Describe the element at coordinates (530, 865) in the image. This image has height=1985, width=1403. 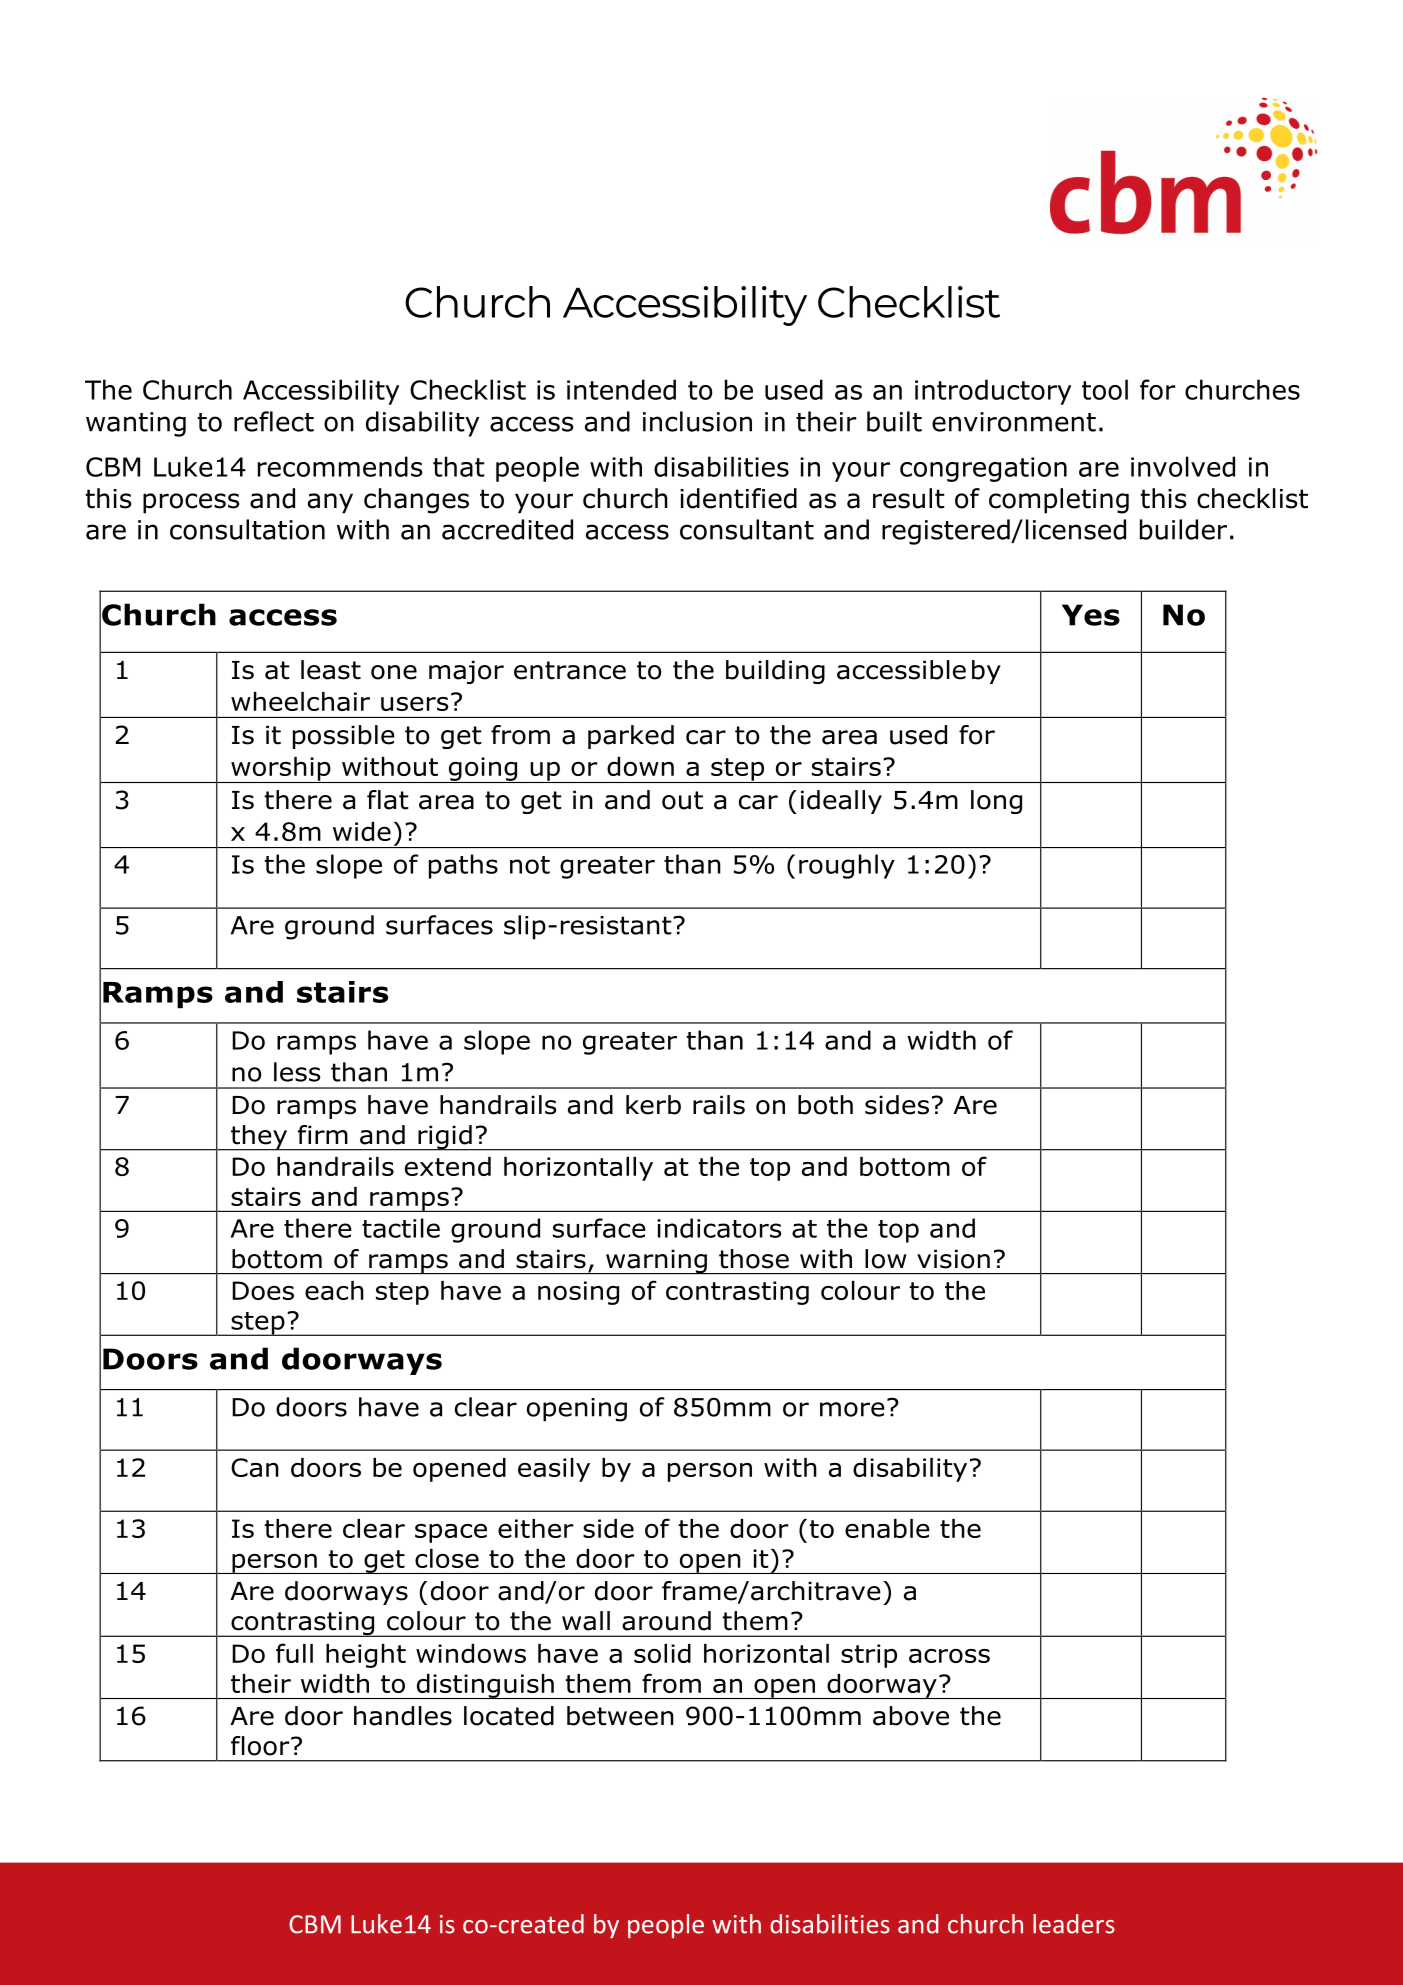
I see `not` at that location.
